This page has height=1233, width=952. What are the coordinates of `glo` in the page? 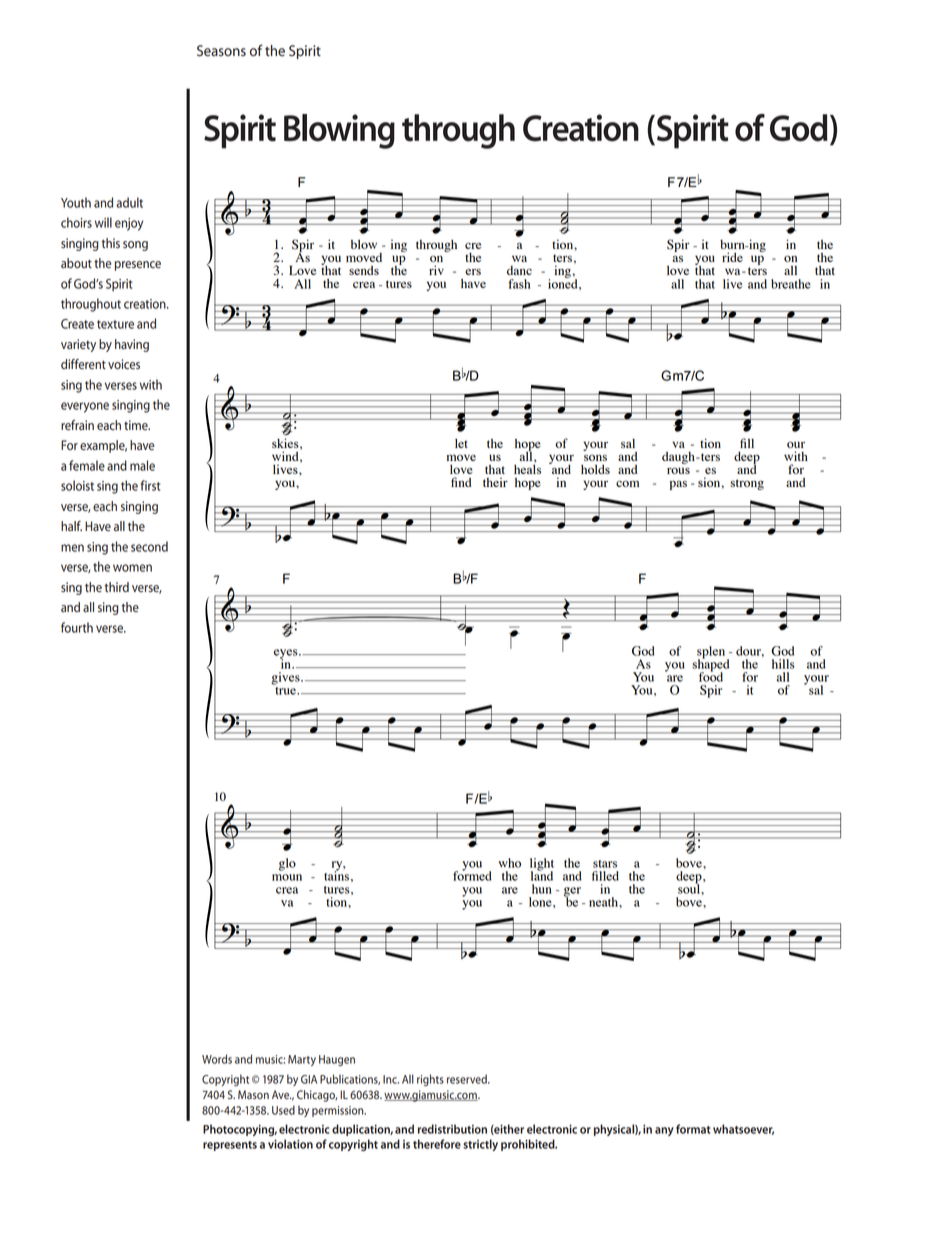 It's located at (287, 864).
